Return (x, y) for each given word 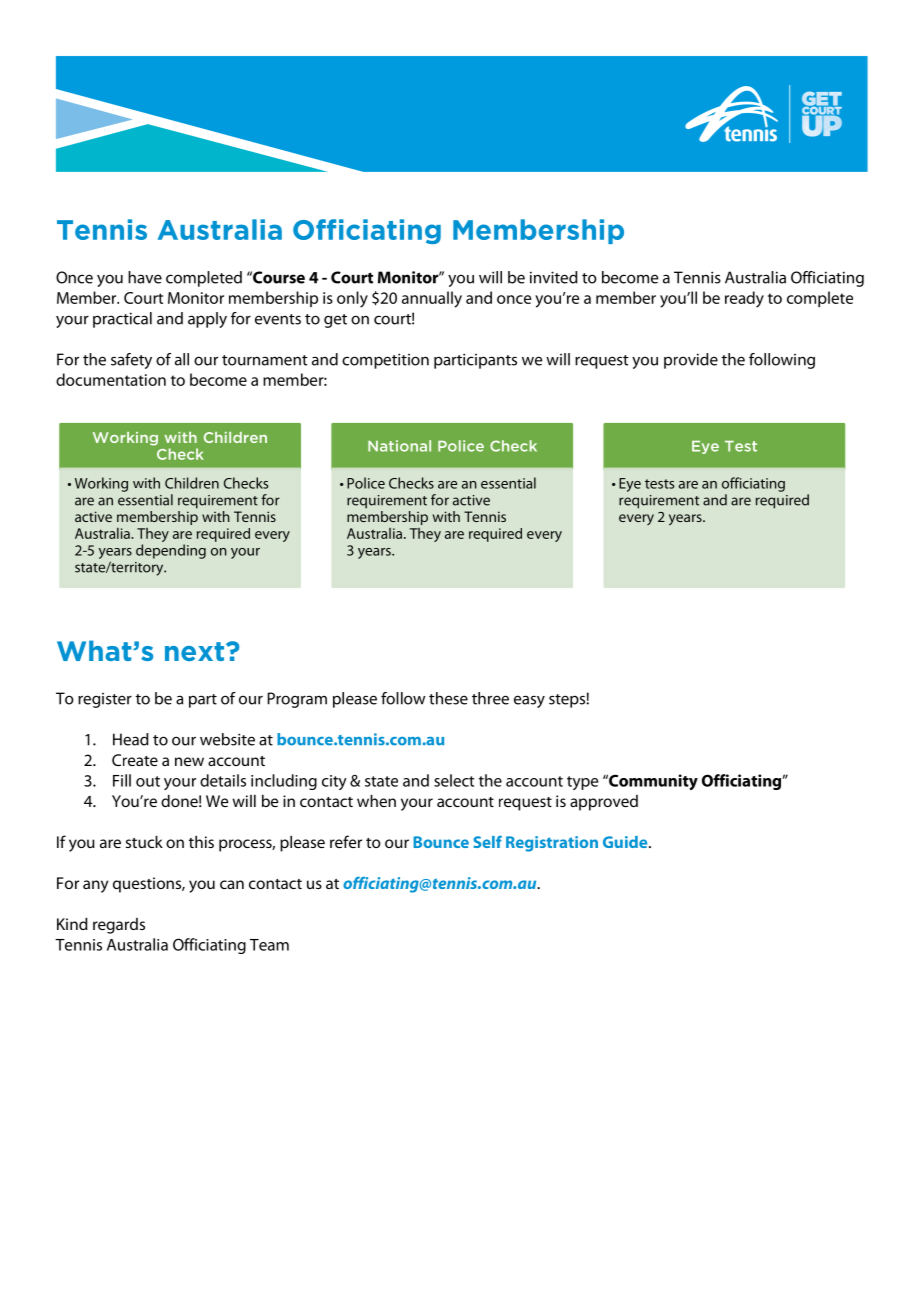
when (376, 801)
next (196, 651)
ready (744, 299)
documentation (111, 379)
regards (119, 926)
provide (691, 361)
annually (432, 299)
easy (529, 701)
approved (604, 803)
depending (171, 551)
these (448, 698)
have (145, 277)
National (399, 446)
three (490, 698)
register (105, 700)
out (148, 781)
